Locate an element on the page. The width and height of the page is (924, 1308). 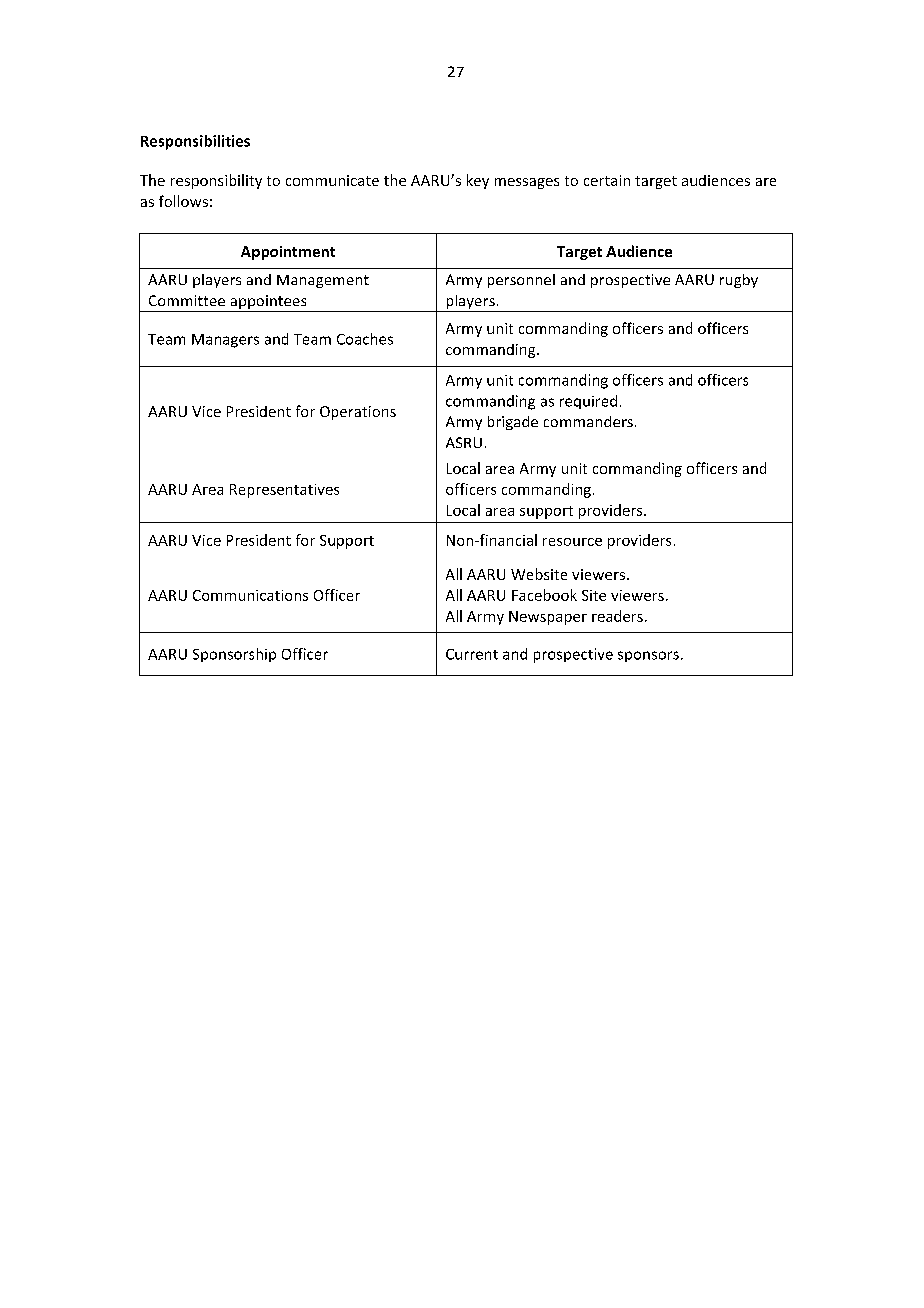
commanders is located at coordinates (588, 421).
